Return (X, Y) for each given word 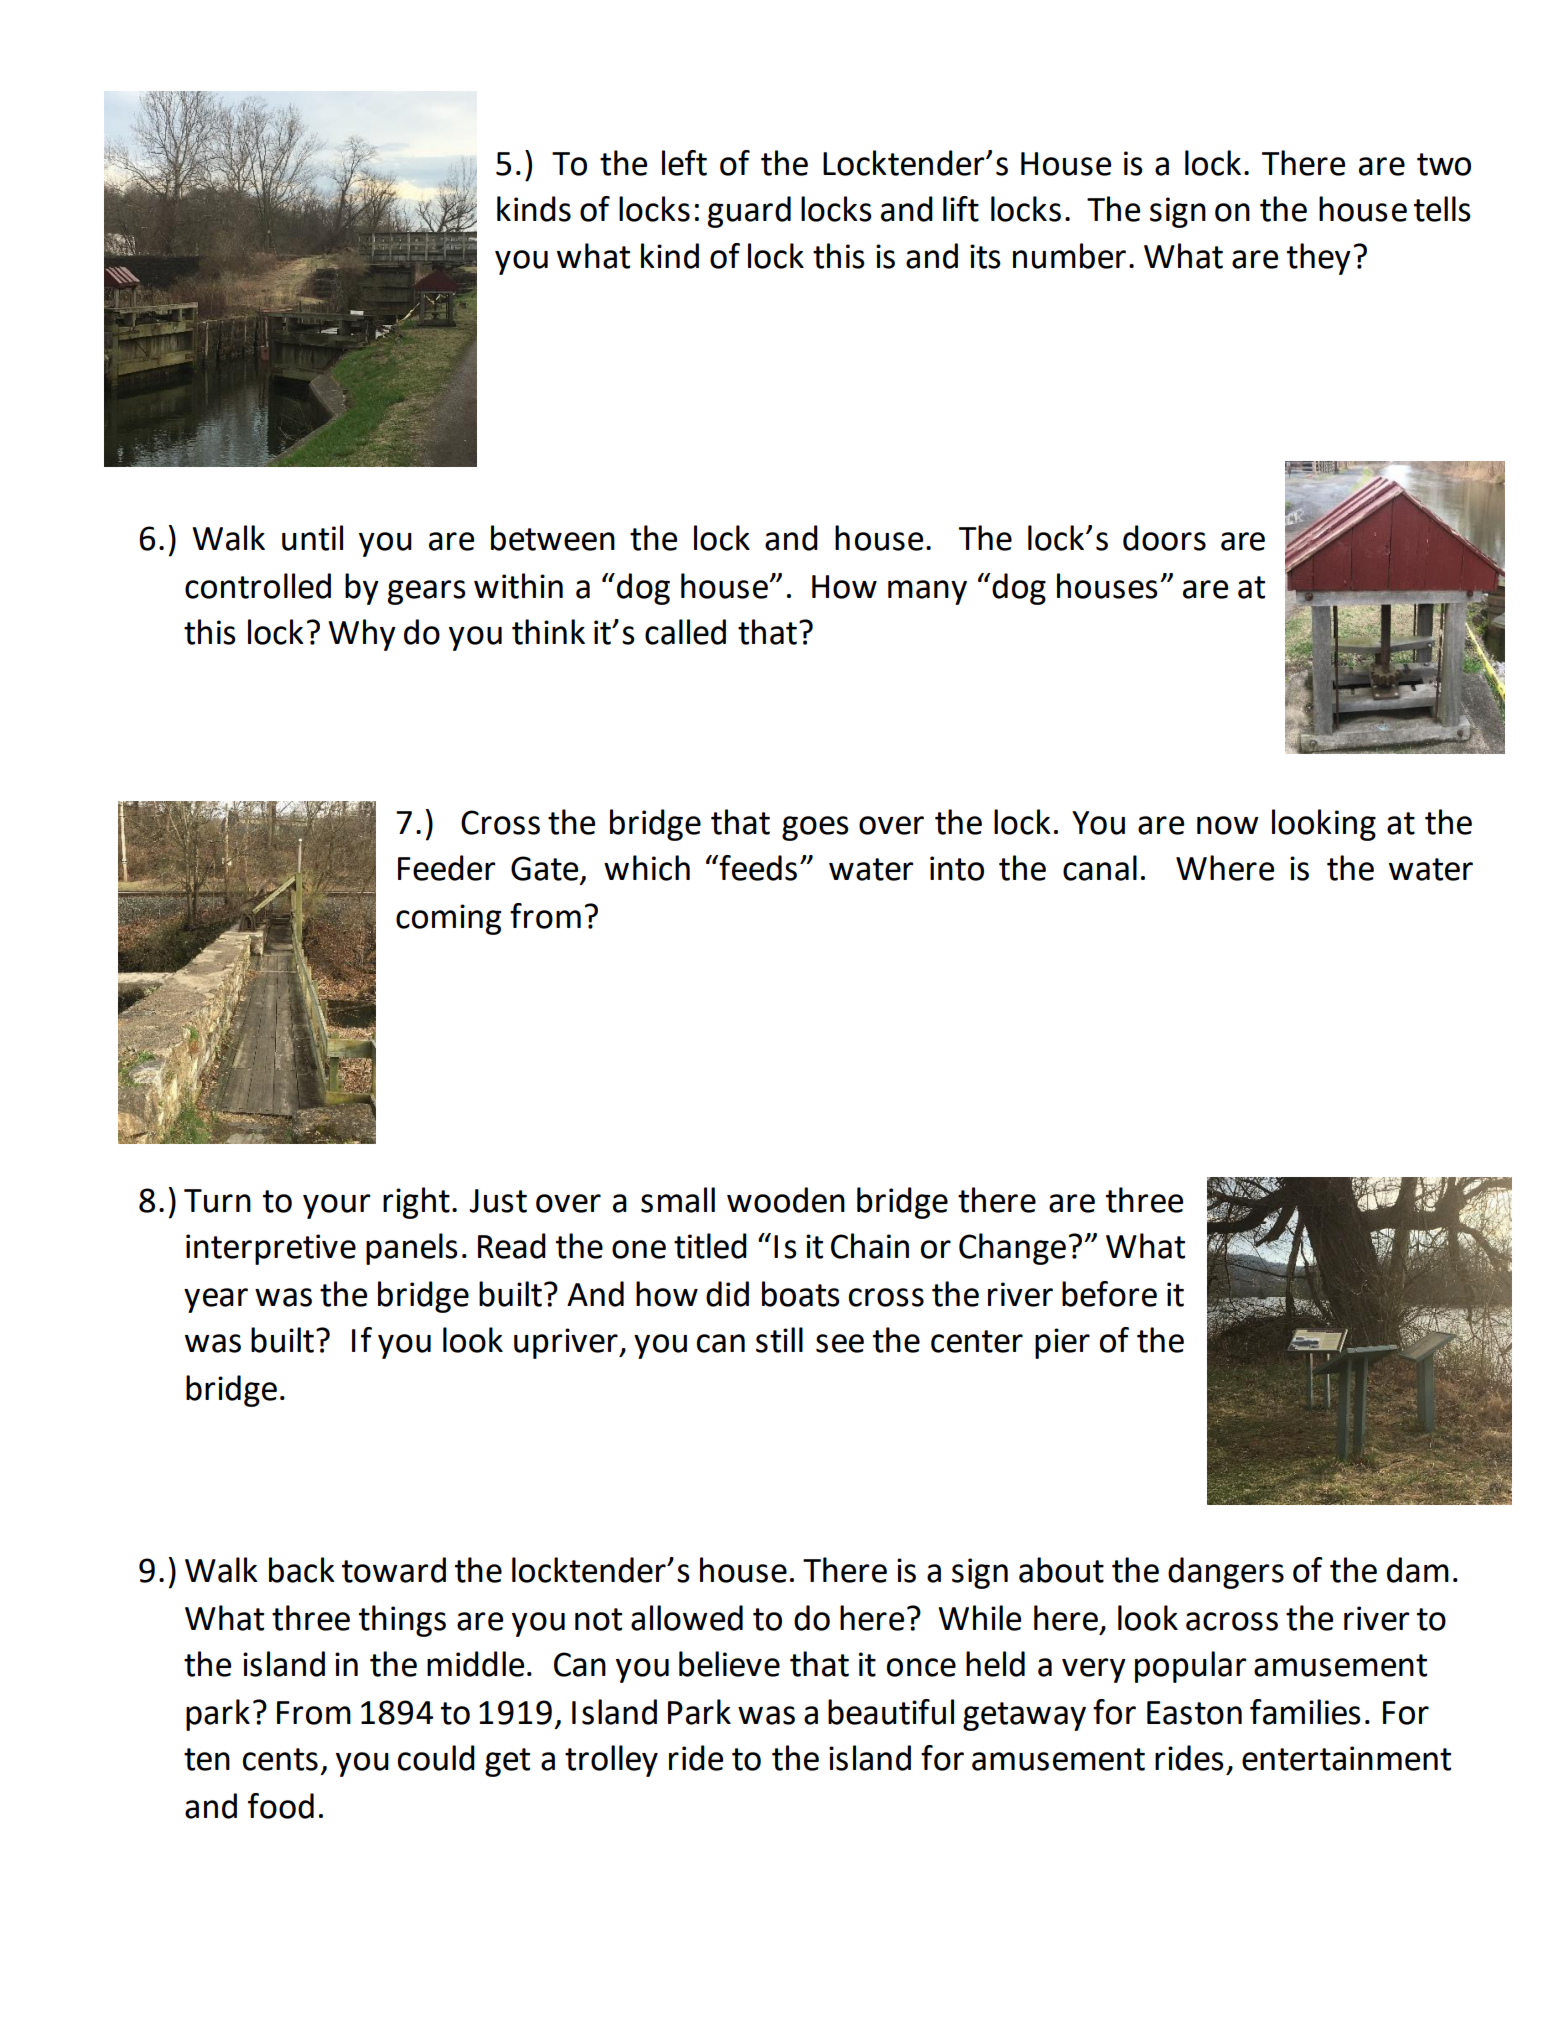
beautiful (891, 1712)
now (1228, 825)
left (684, 163)
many (927, 592)
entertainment (1346, 1758)
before (1109, 1294)
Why (362, 635)
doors (1164, 538)
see (840, 1343)
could (436, 1758)
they (1319, 259)
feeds (757, 868)
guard (749, 212)
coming (448, 919)
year (216, 1300)
